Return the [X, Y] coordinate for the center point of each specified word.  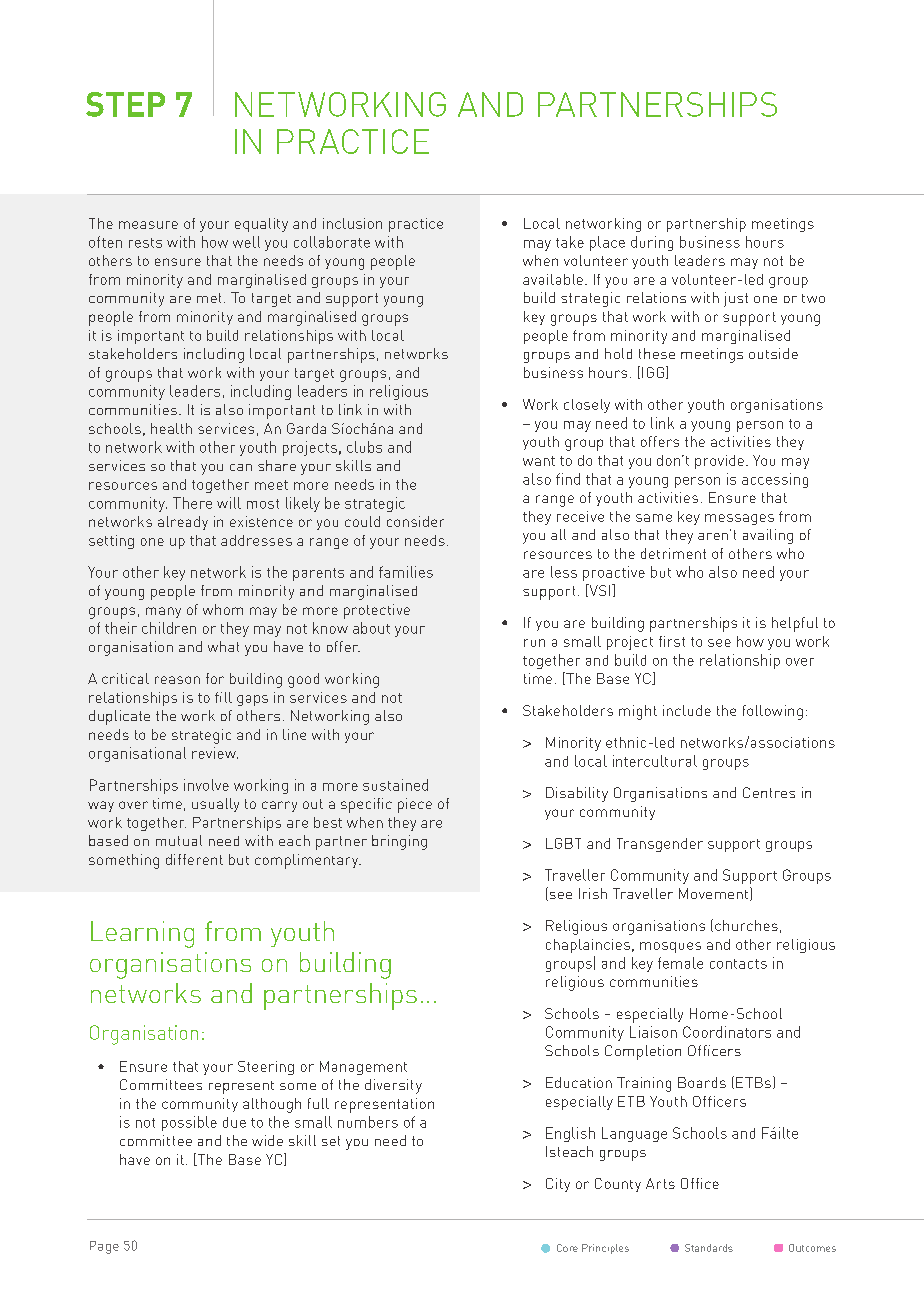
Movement [715, 894]
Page [104, 1247]
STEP [125, 104]
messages [739, 519]
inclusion [352, 223]
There [192, 503]
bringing [399, 842]
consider [415, 521]
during [652, 243]
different [194, 859]
